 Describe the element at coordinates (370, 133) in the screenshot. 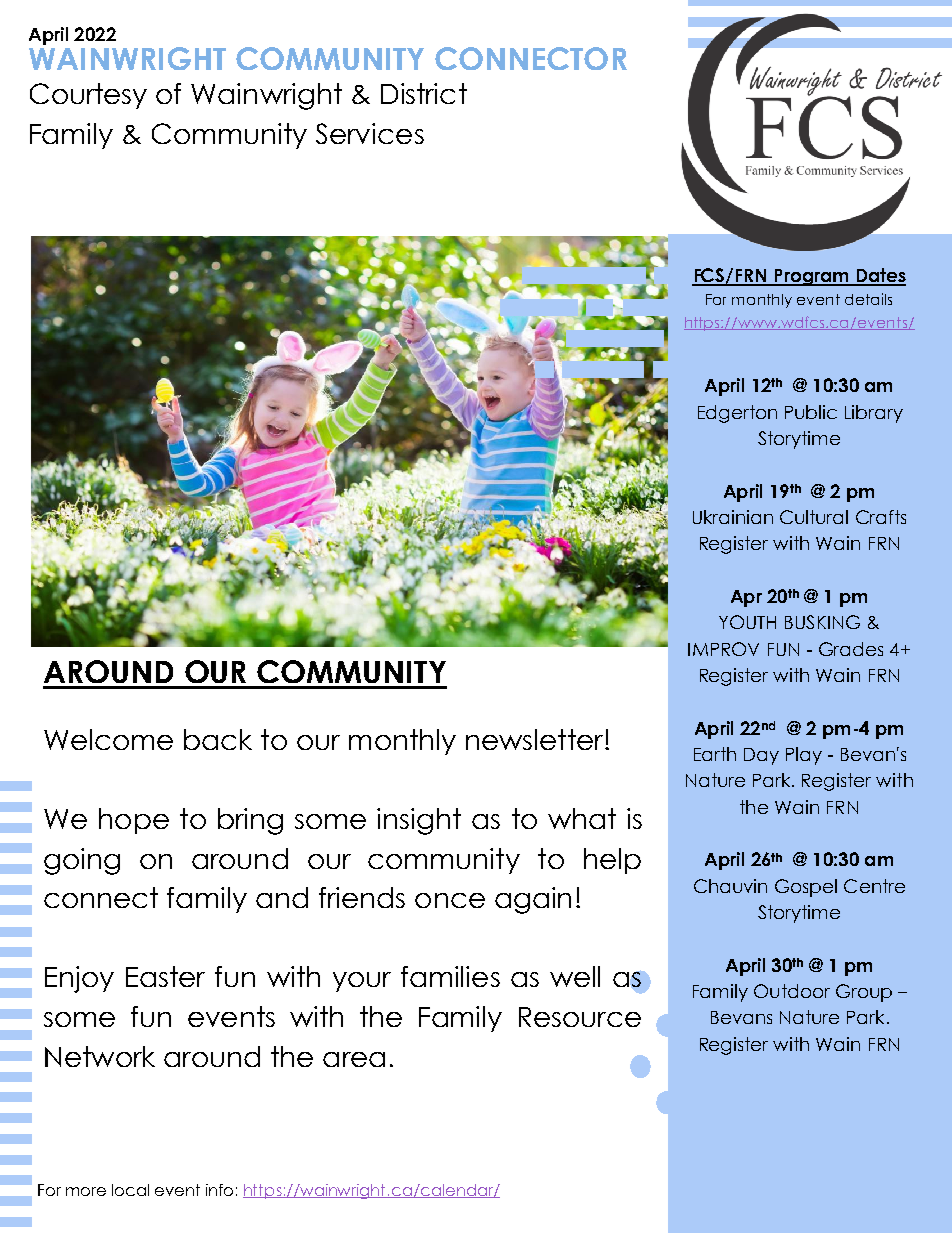

I see `Services` at that location.
